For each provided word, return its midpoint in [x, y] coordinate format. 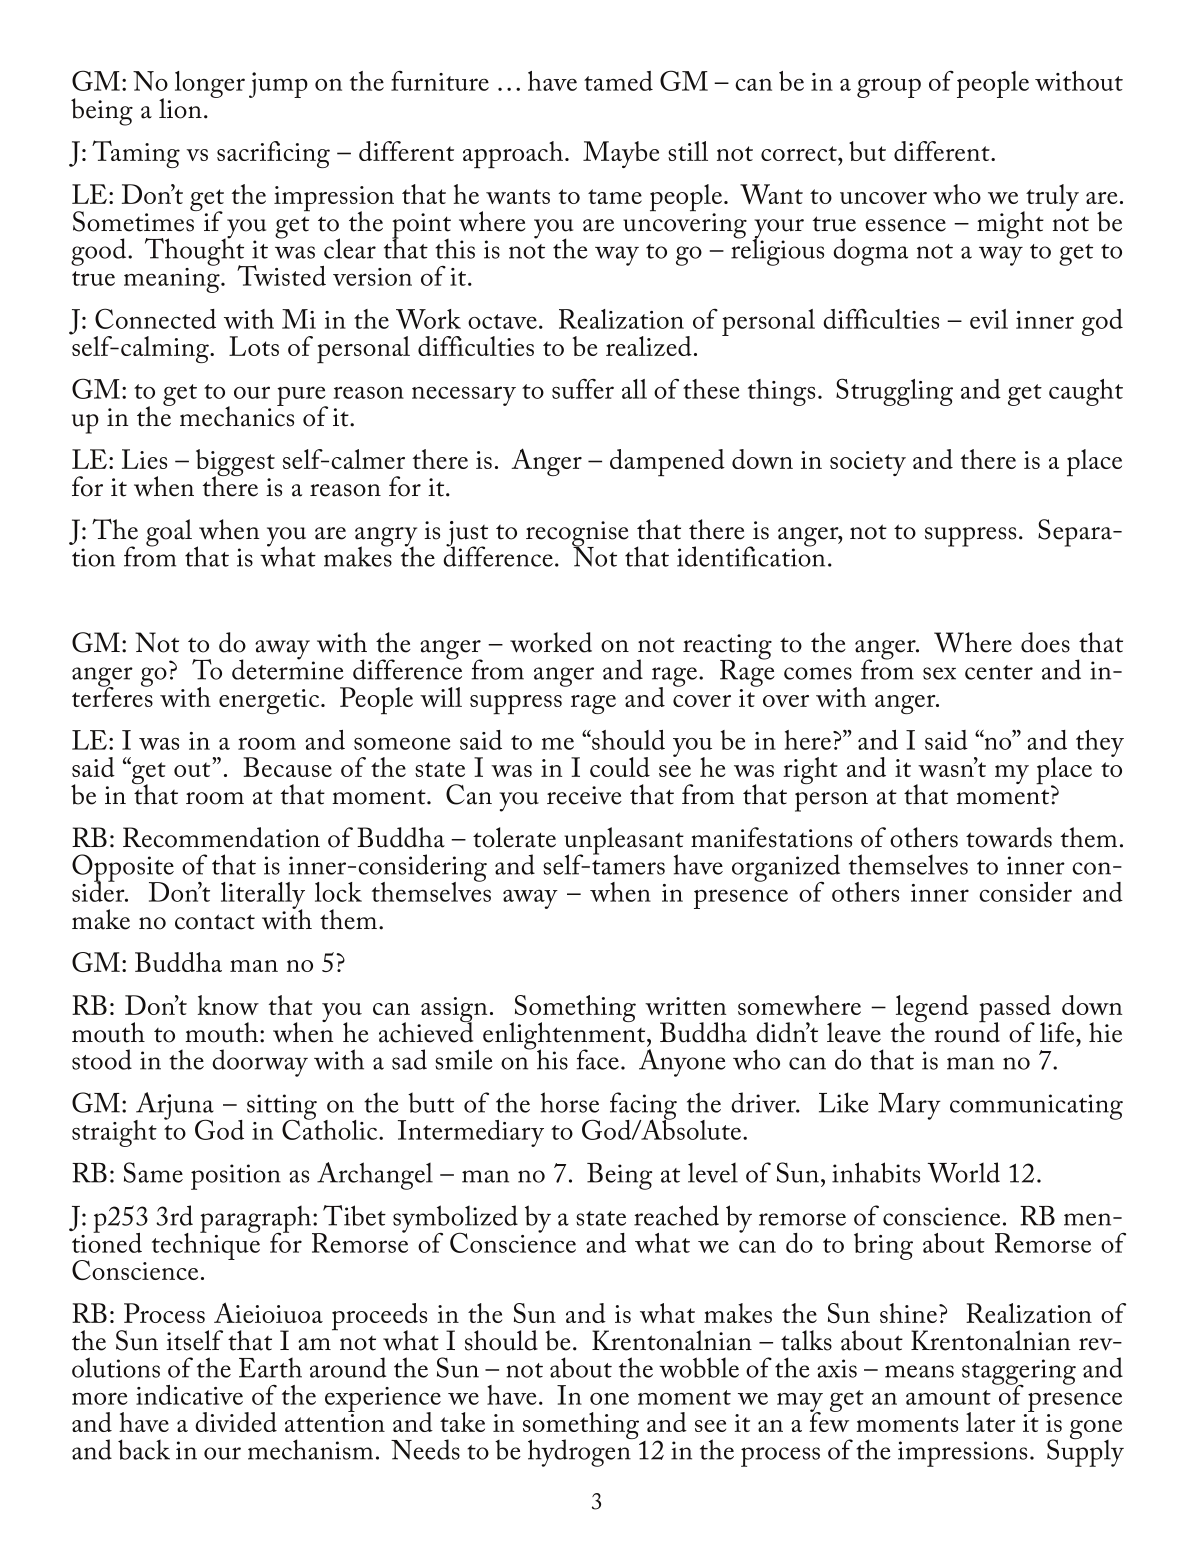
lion [180, 108]
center [999, 672]
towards [1009, 837]
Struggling [894, 392]
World [964, 1172]
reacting [727, 648]
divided [236, 1422]
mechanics [237, 415]
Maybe [621, 154]
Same [153, 1172]
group [889, 88]
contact [215, 922]
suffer [583, 388]
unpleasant [624, 842]
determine [288, 668]
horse [570, 1102]
